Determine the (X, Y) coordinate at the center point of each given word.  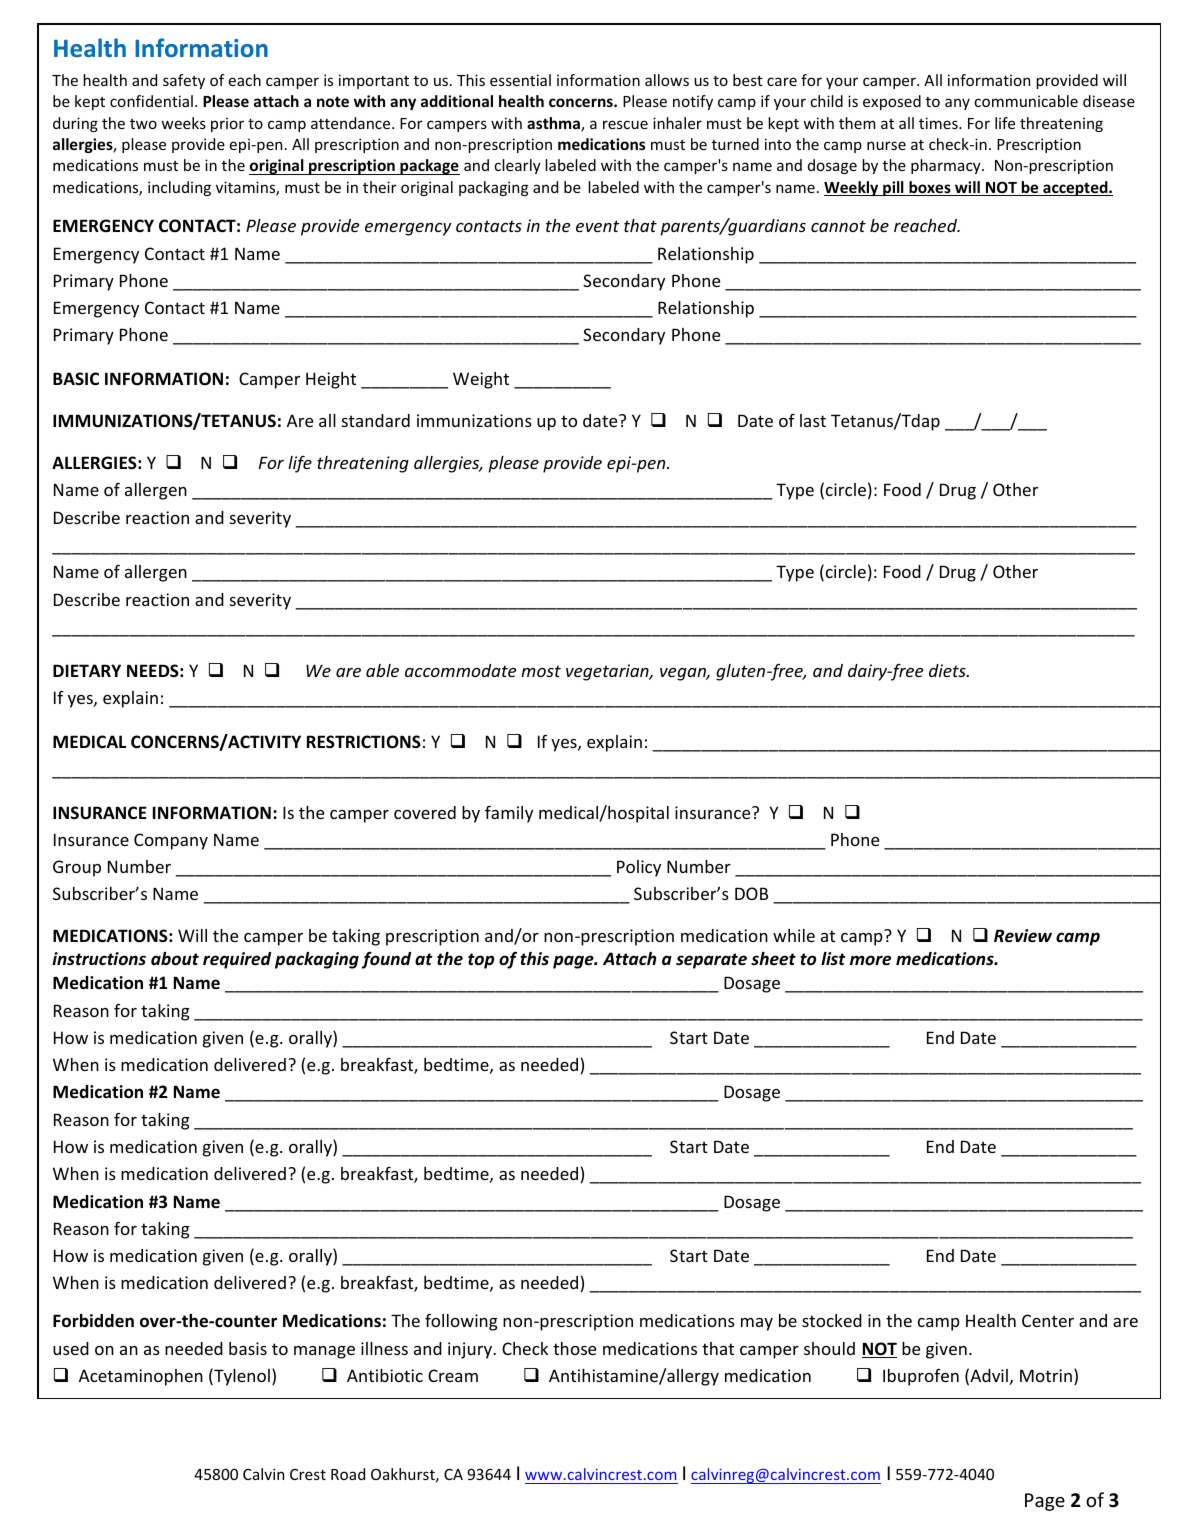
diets (948, 670)
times (939, 123)
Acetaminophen (141, 1377)
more (870, 960)
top (481, 961)
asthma (554, 124)
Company (171, 841)
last (813, 420)
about (175, 959)
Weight (481, 380)
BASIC (76, 378)
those (574, 1348)
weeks (183, 123)
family (509, 814)
